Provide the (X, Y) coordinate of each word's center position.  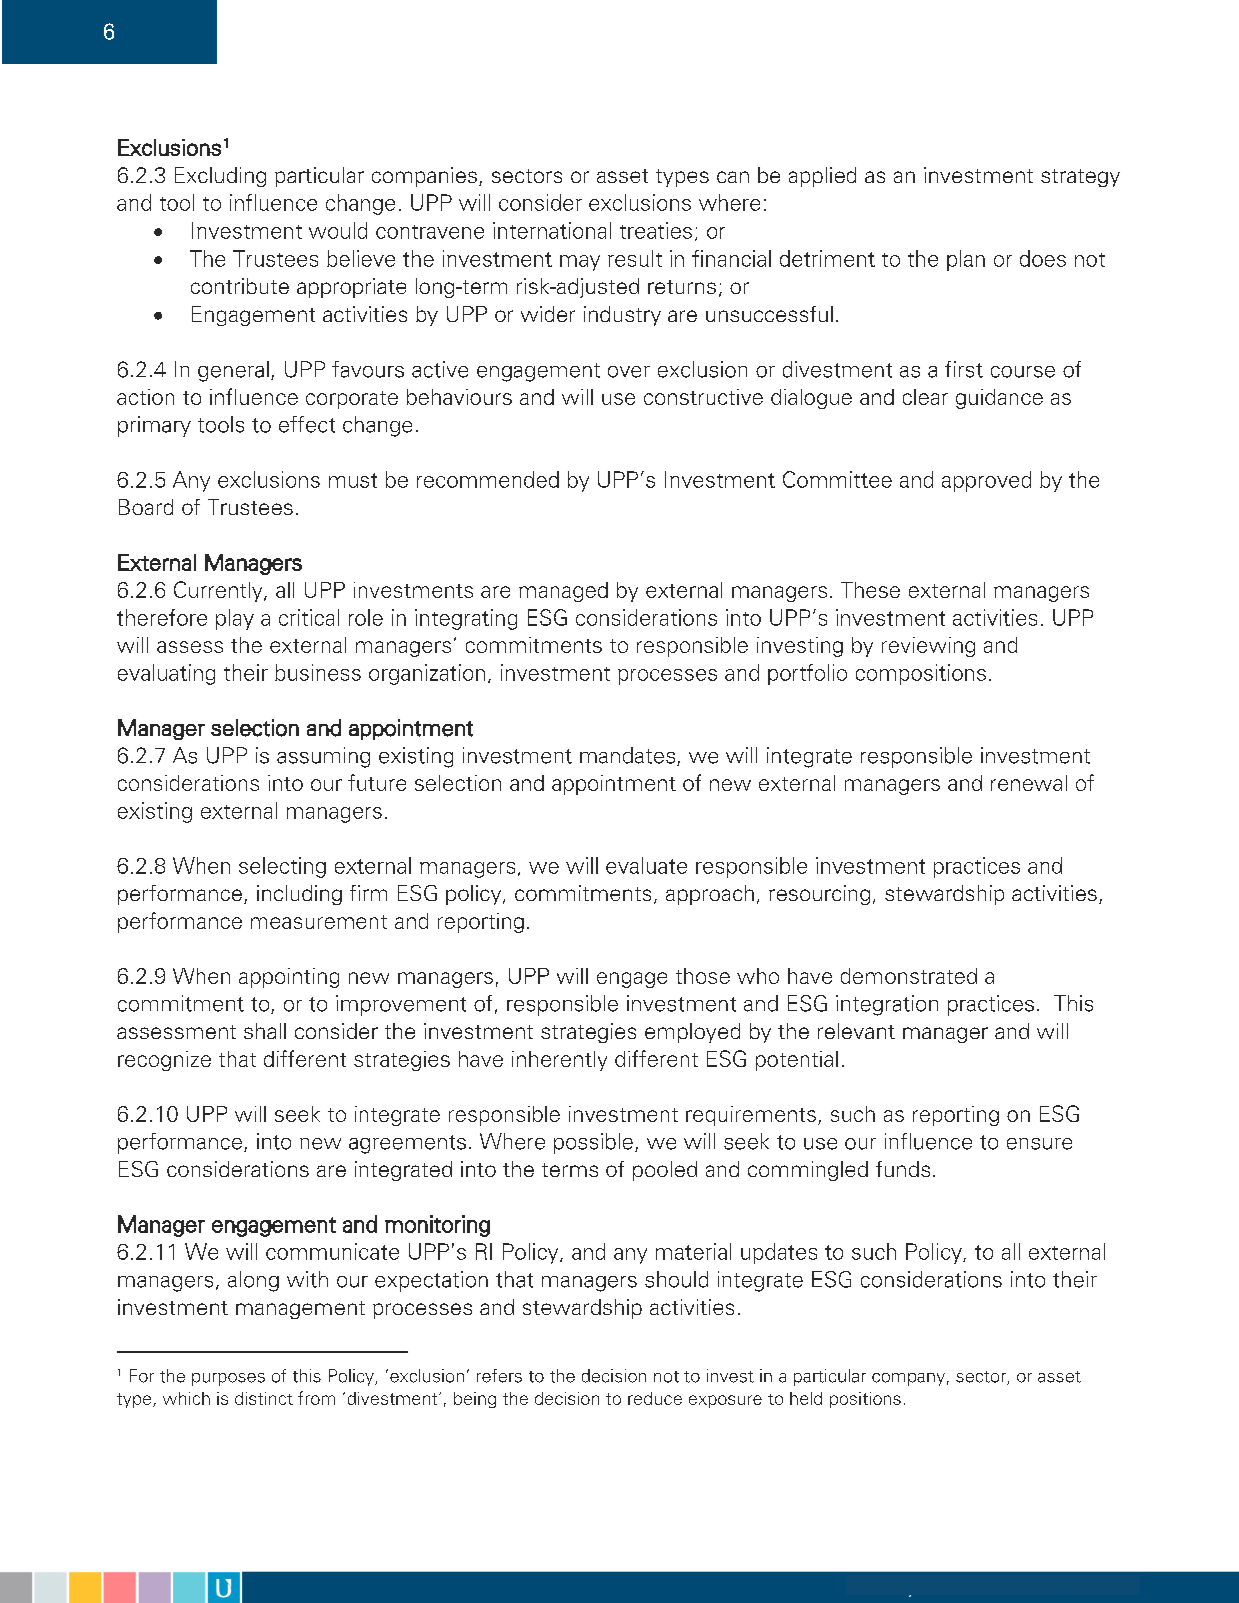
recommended (488, 479)
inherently (559, 1061)
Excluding (220, 177)
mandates (629, 756)
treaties (656, 230)
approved (986, 481)
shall (265, 1031)
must (353, 480)
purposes (228, 1379)
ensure (1039, 1144)
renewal (1029, 783)
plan (966, 260)
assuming (323, 757)
